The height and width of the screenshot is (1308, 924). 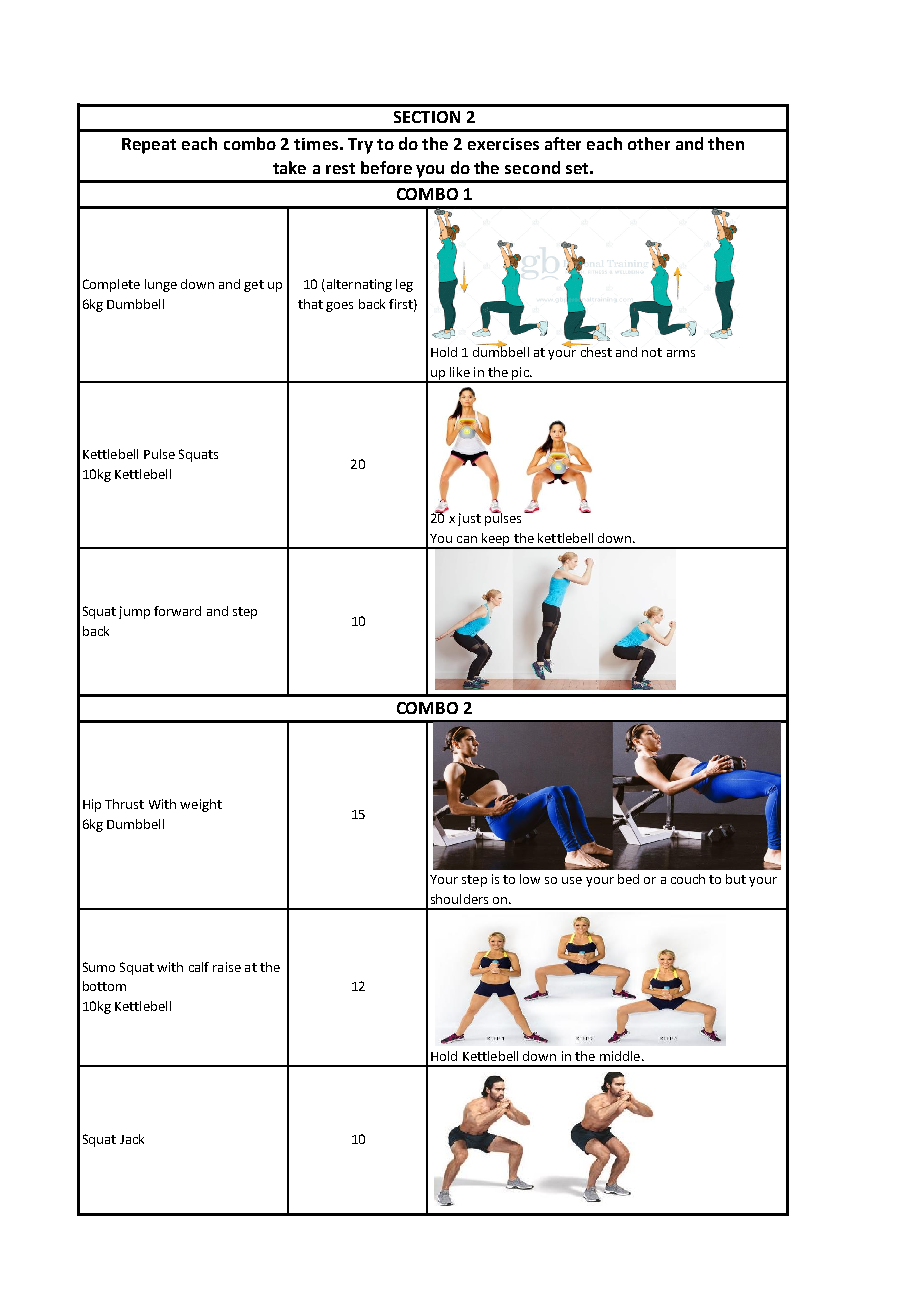 I want to click on can, so click(x=467, y=539).
